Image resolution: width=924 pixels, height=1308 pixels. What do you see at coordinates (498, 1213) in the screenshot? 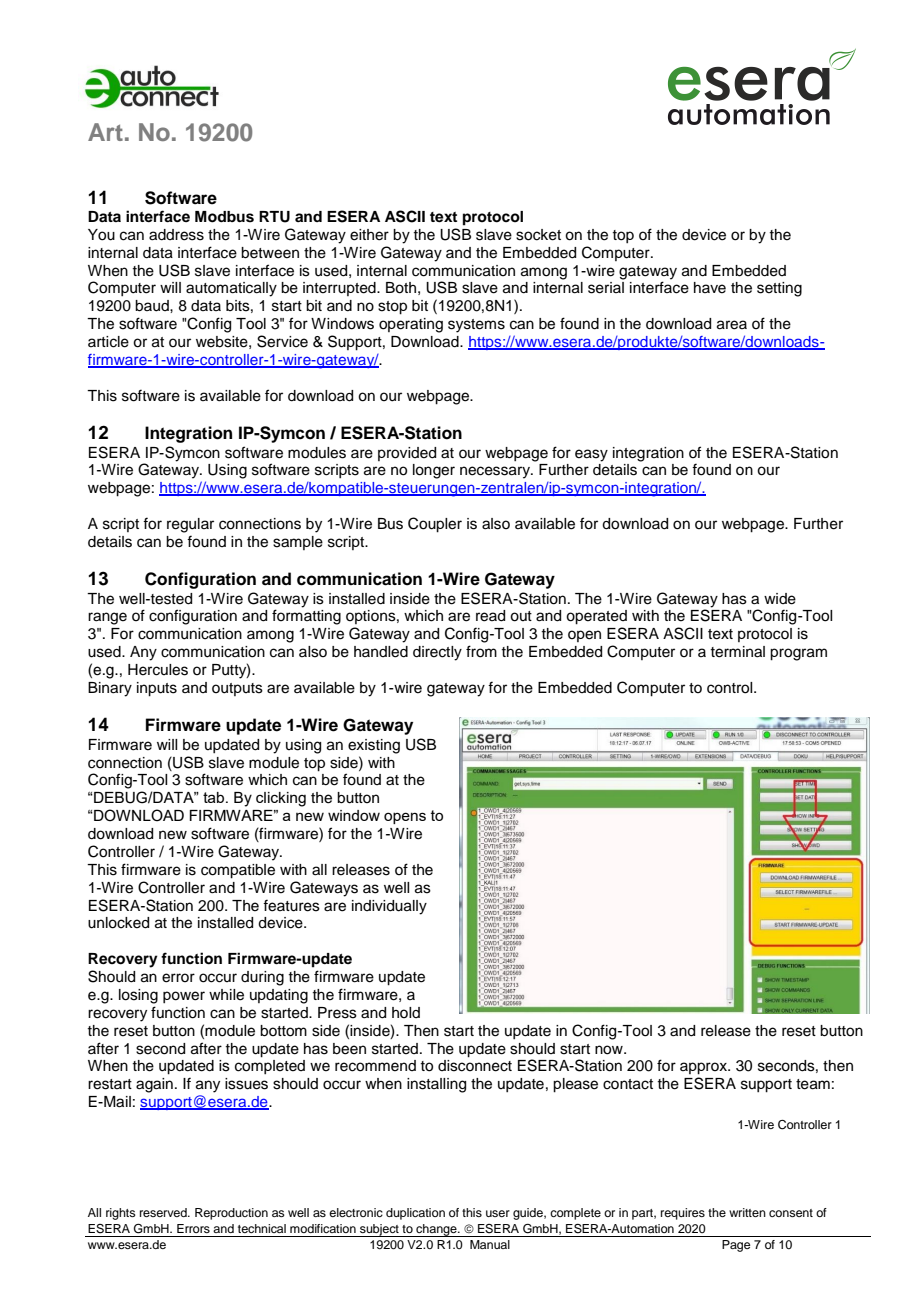
I see `user` at bounding box center [498, 1213].
